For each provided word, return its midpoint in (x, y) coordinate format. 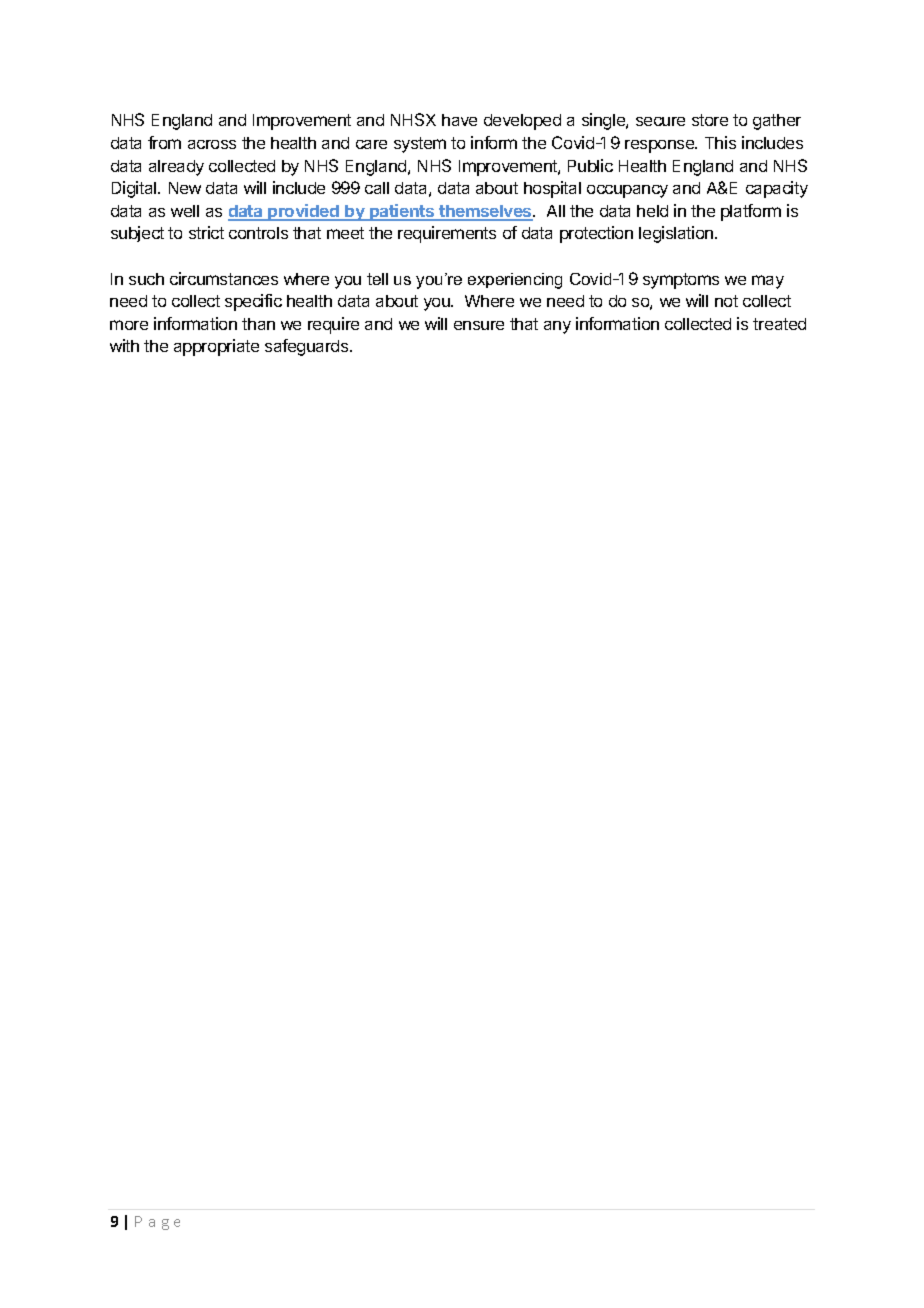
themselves (485, 212)
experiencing (515, 281)
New (185, 188)
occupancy (627, 191)
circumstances (224, 278)
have (459, 120)
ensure (479, 325)
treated (779, 324)
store (710, 120)
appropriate (216, 347)
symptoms (681, 281)
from (164, 142)
